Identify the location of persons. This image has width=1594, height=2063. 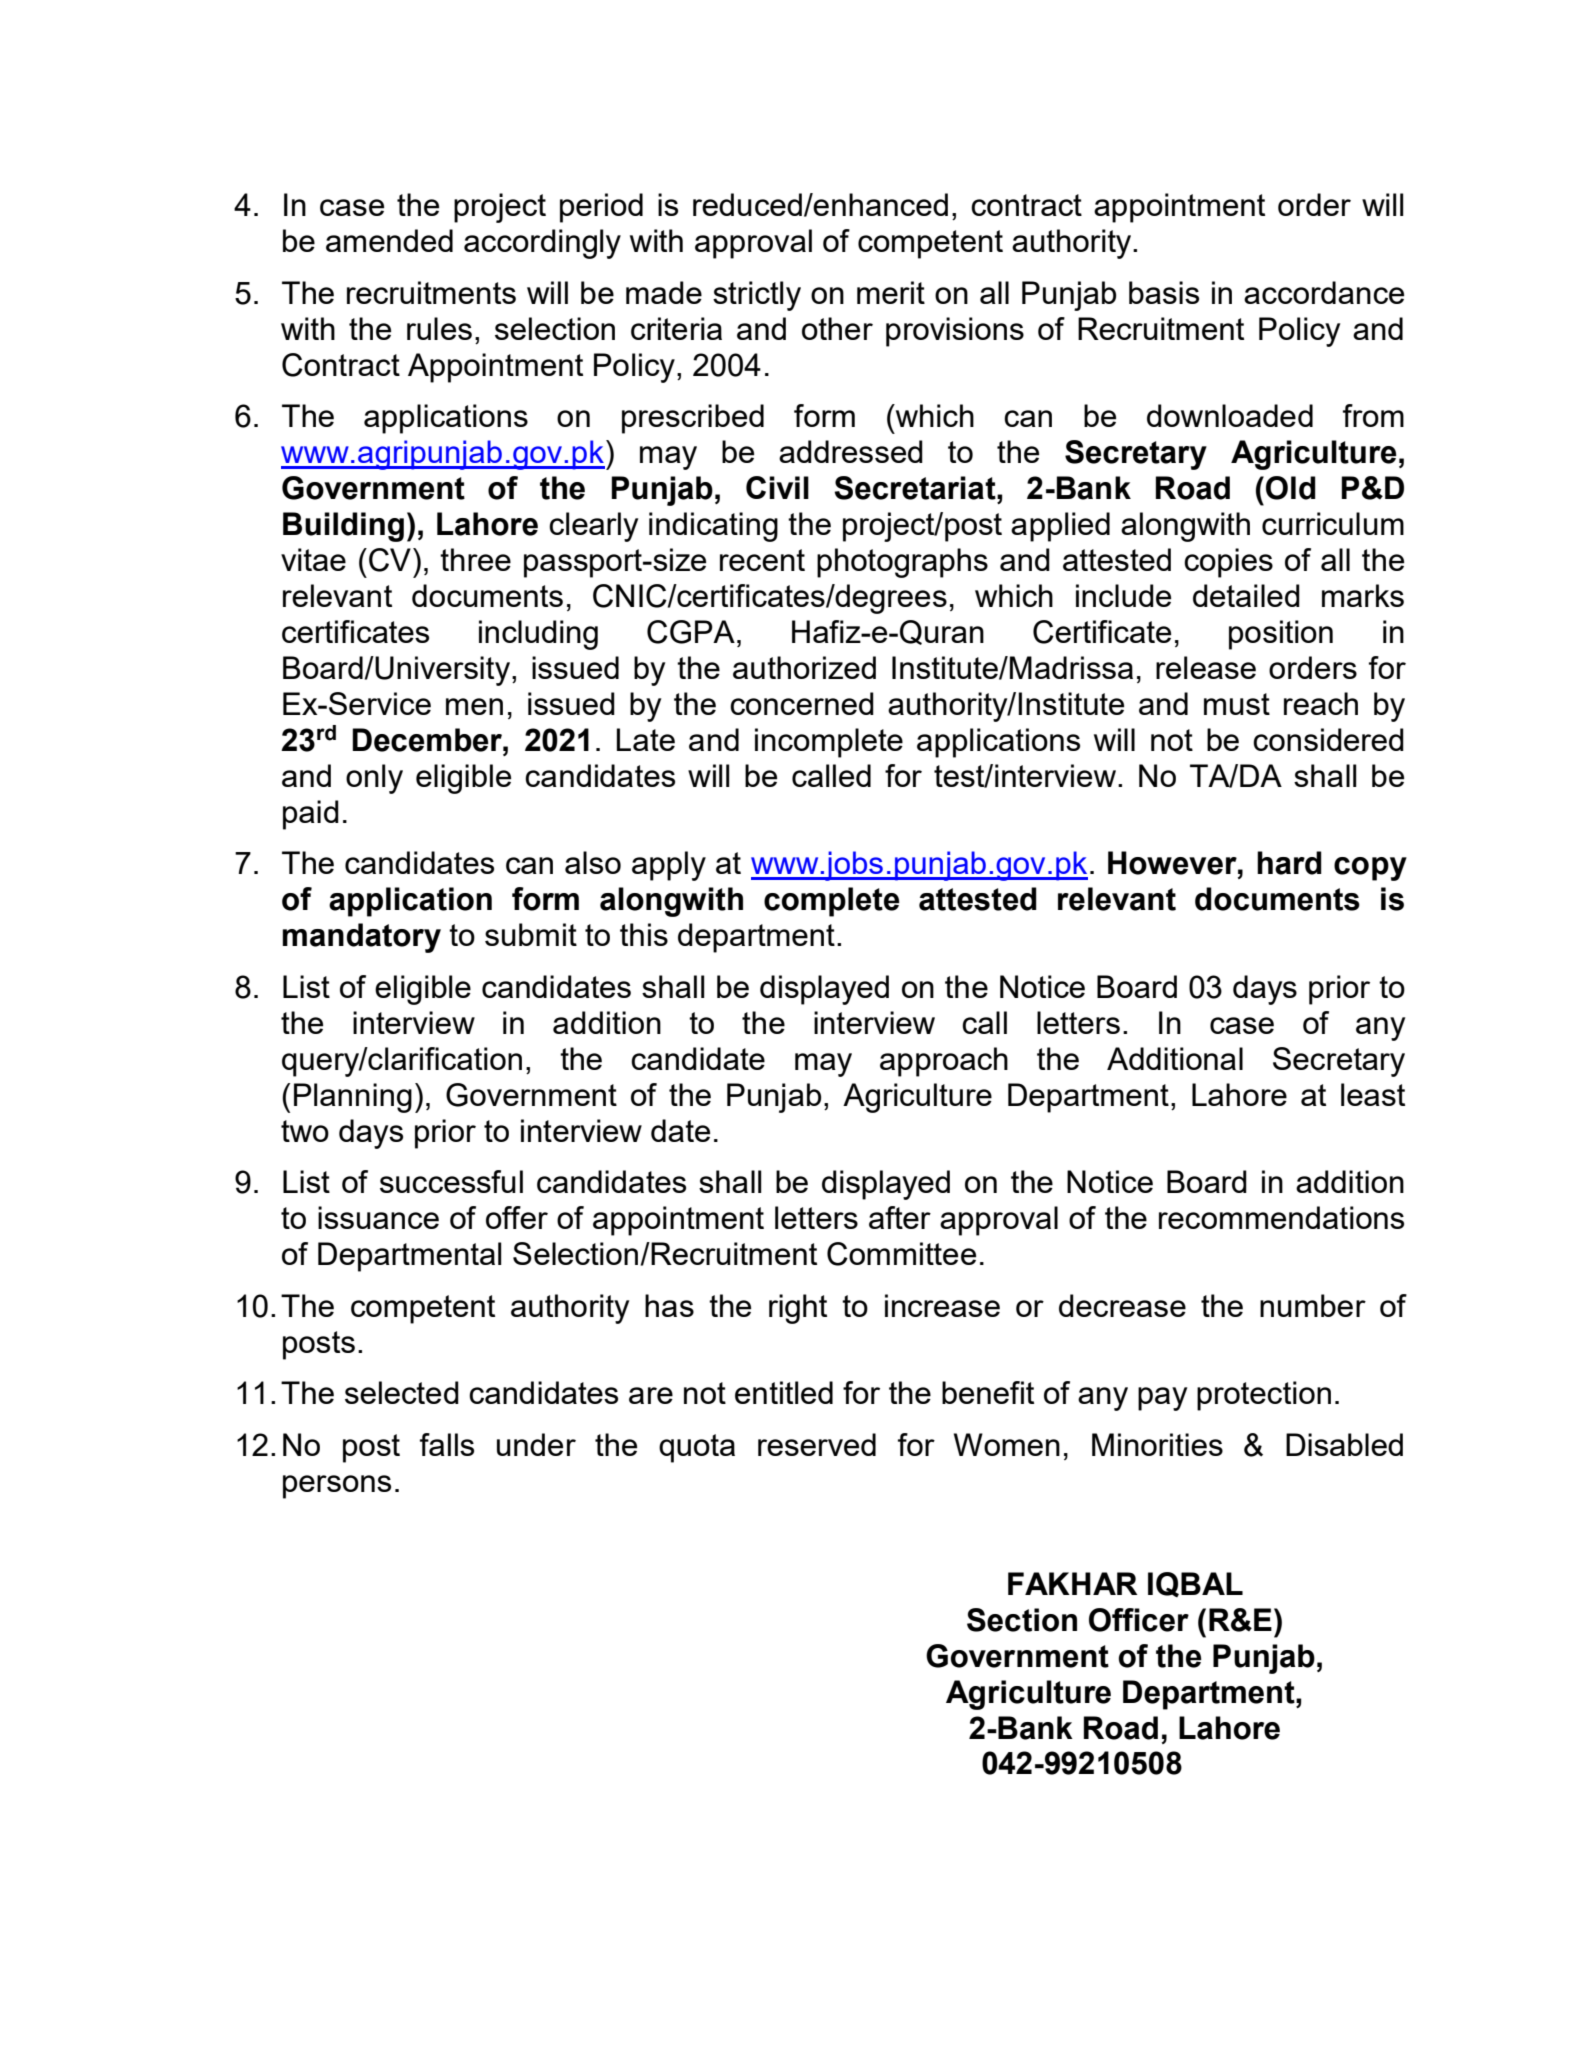
(337, 1487).
